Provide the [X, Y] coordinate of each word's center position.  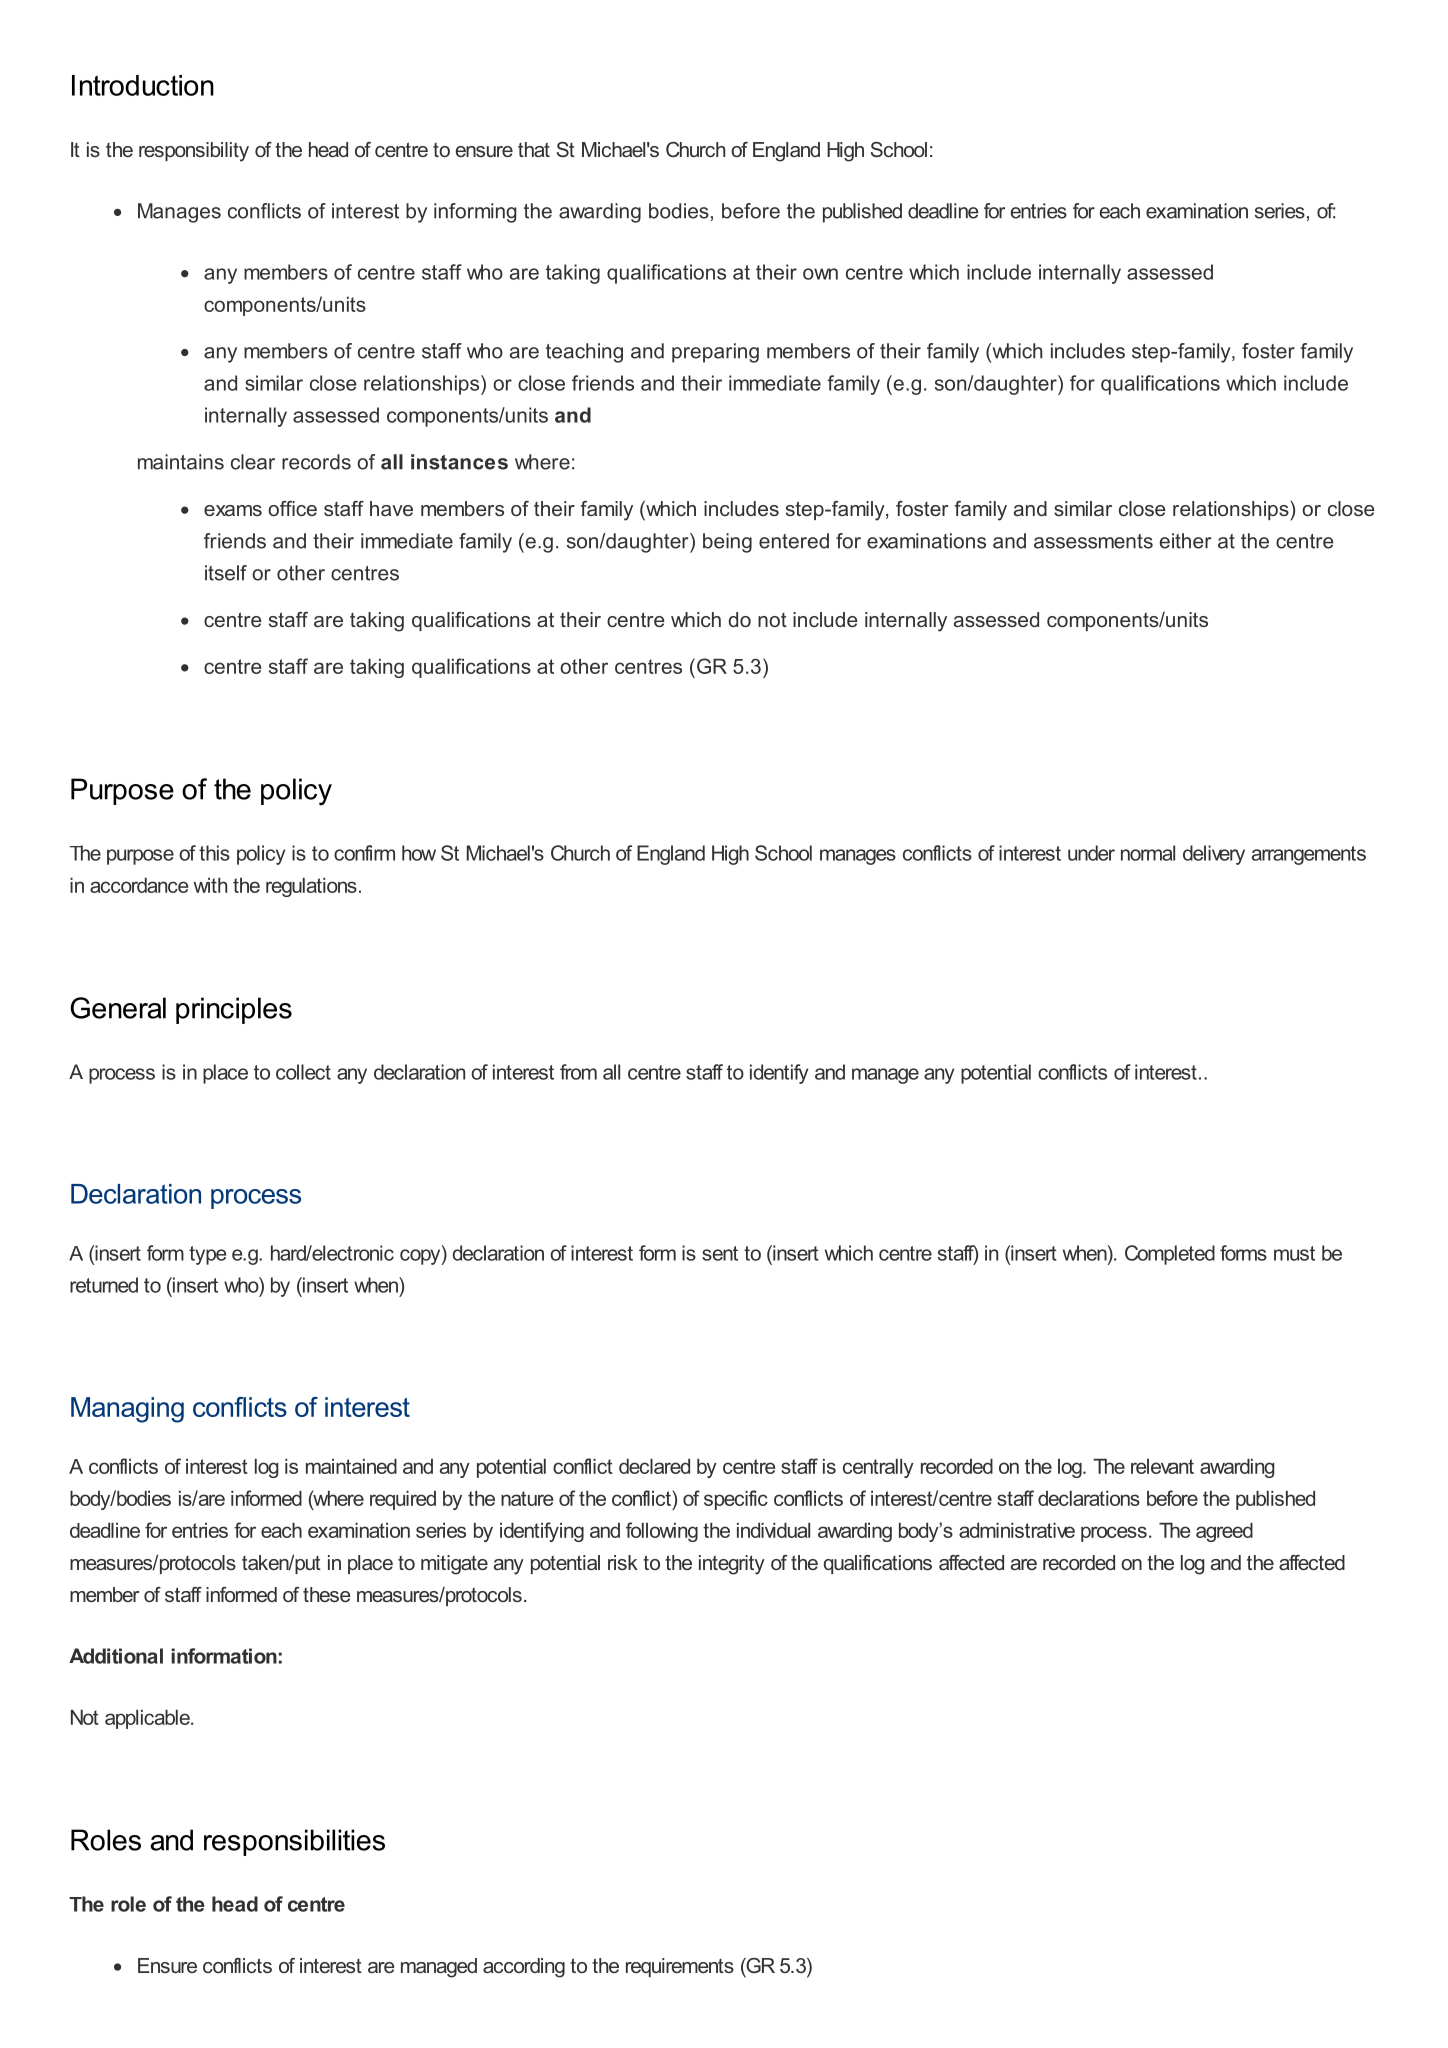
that [534, 149]
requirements [680, 1967]
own [820, 274]
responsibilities [294, 1842]
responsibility [194, 152]
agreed [1224, 1532]
